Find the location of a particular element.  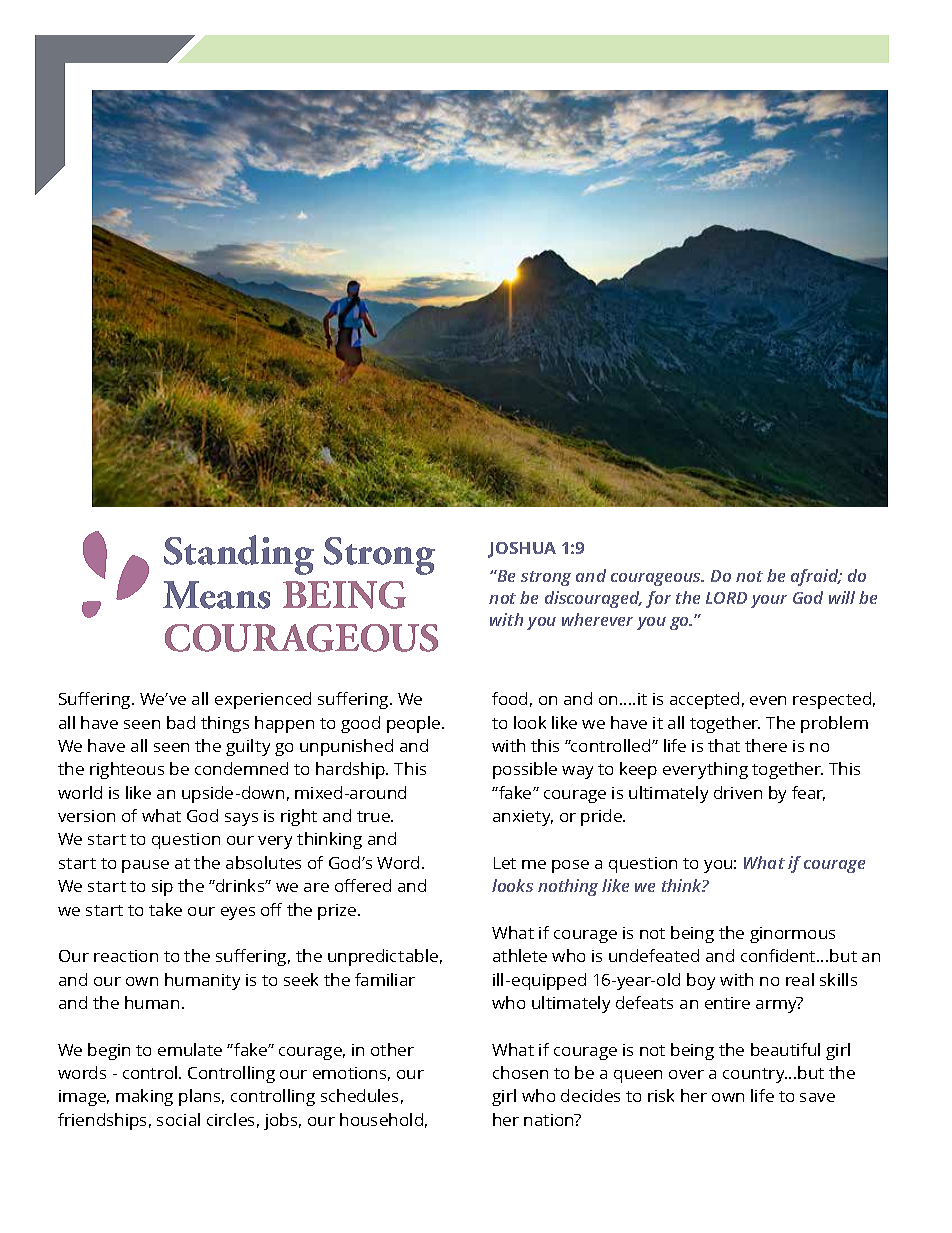

afraid is located at coordinates (816, 577).
